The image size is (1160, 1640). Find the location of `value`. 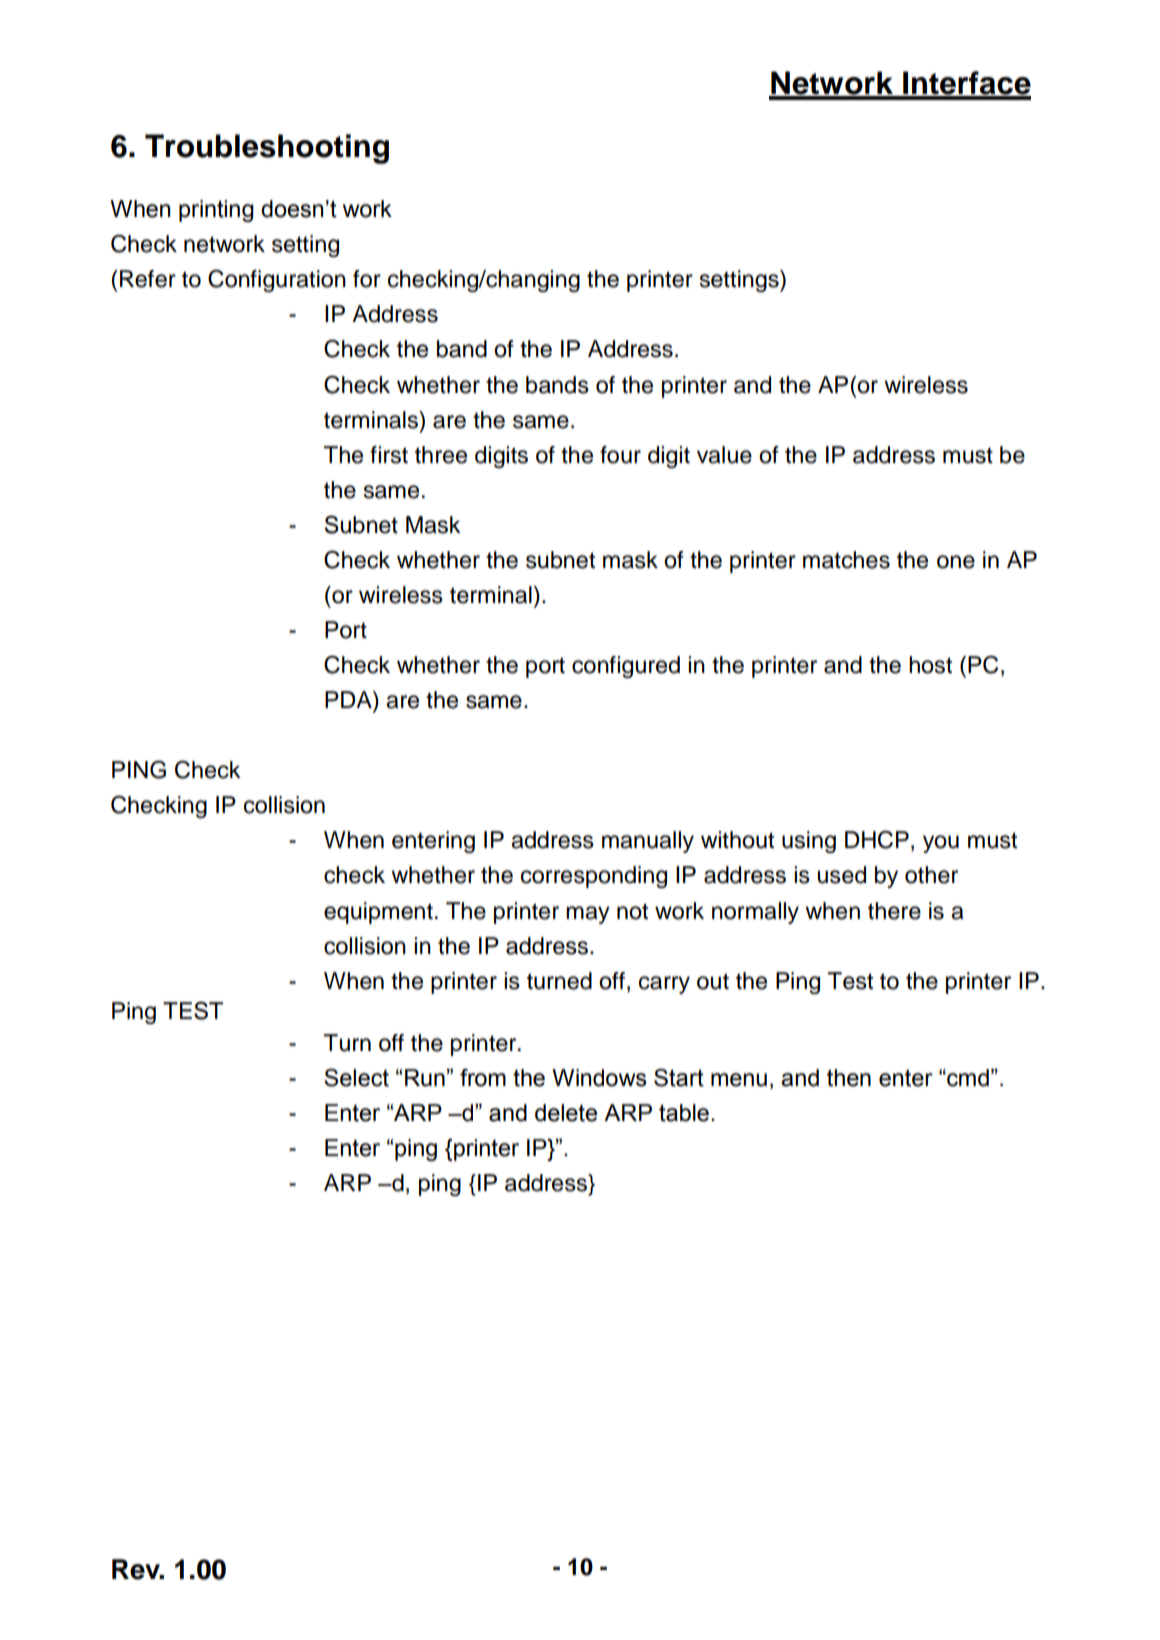

value is located at coordinates (724, 455).
